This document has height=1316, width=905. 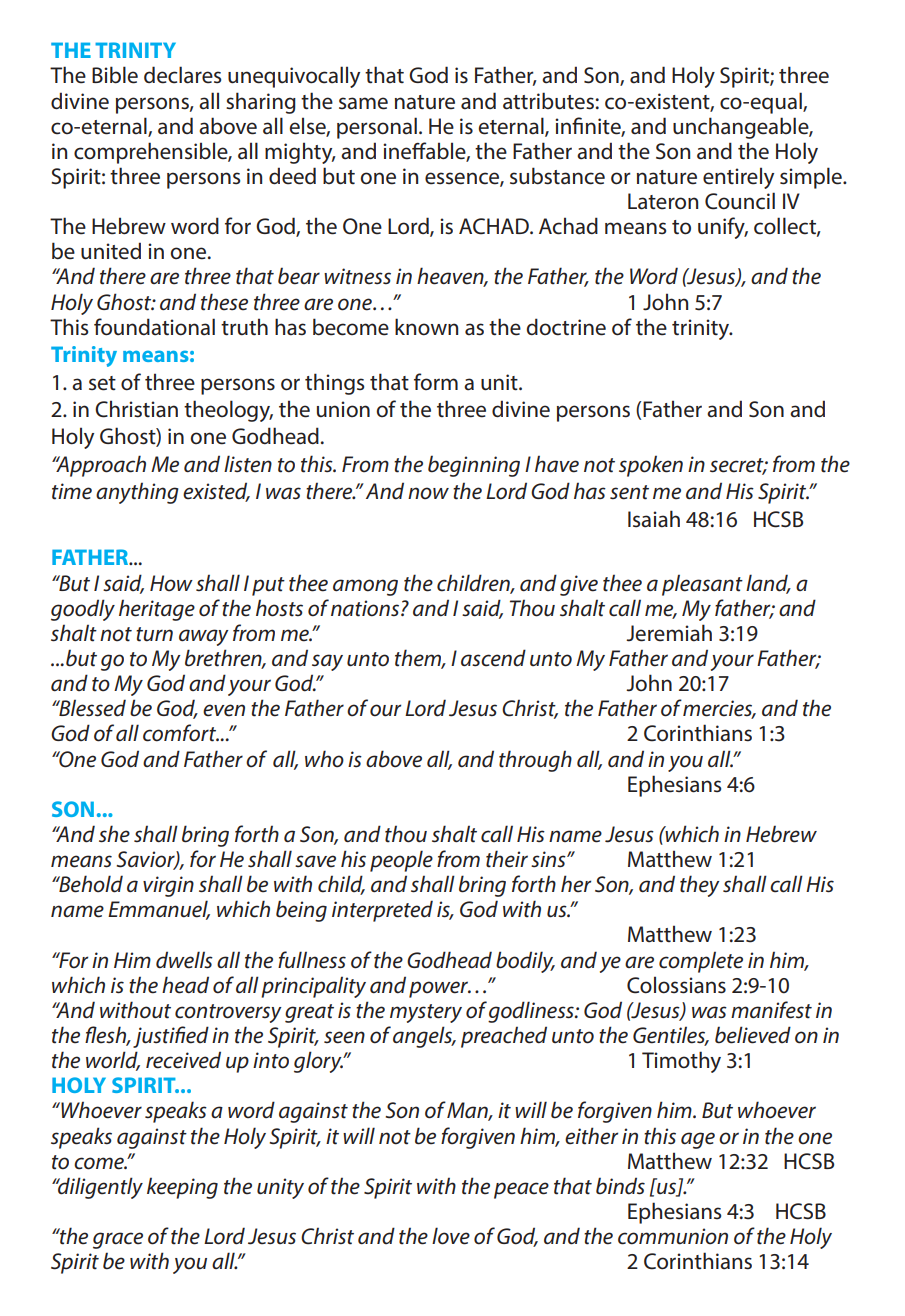 I want to click on entirely, so click(x=738, y=178).
